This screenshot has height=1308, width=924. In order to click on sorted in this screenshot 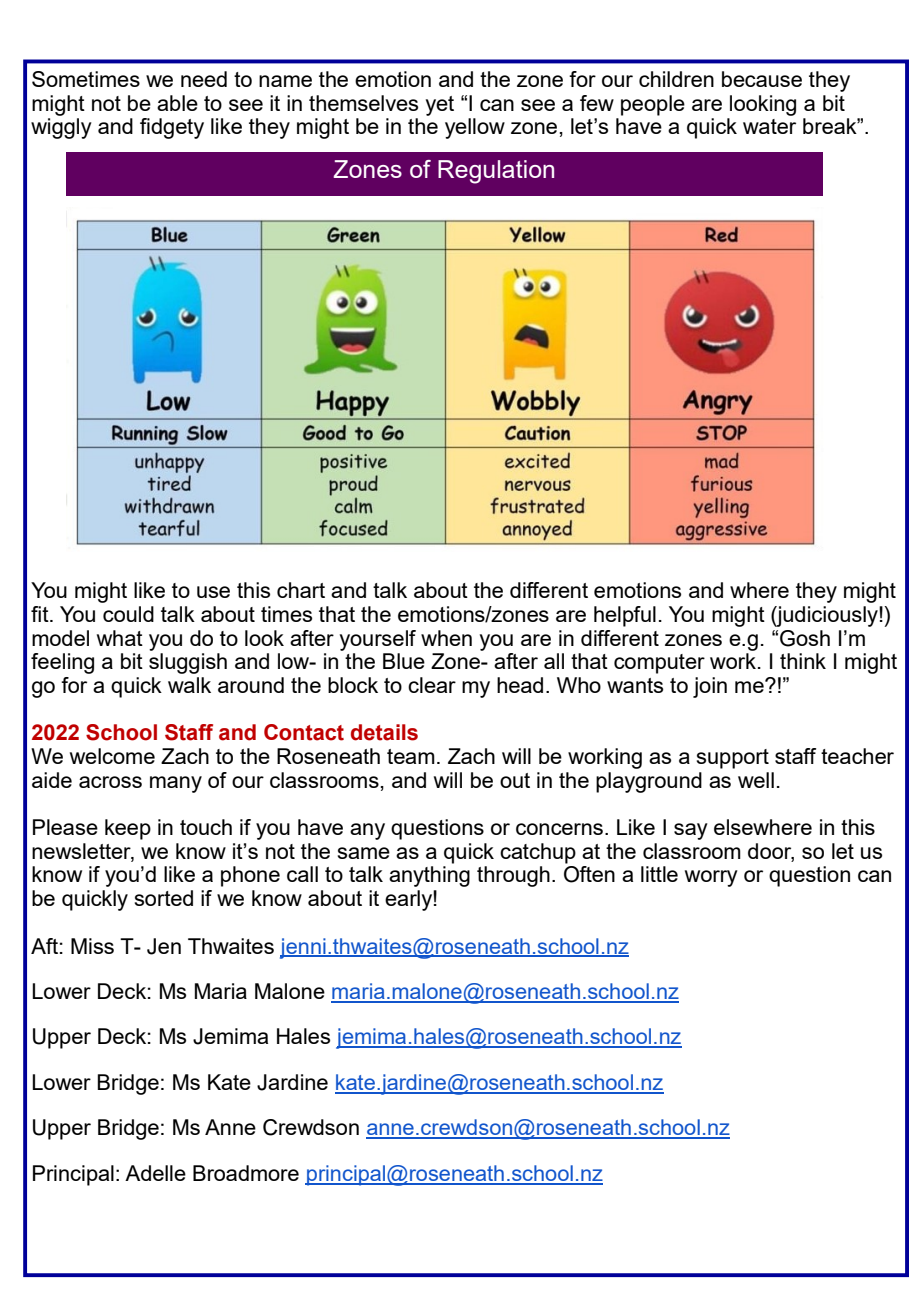, I will do `click(164, 898)`.
